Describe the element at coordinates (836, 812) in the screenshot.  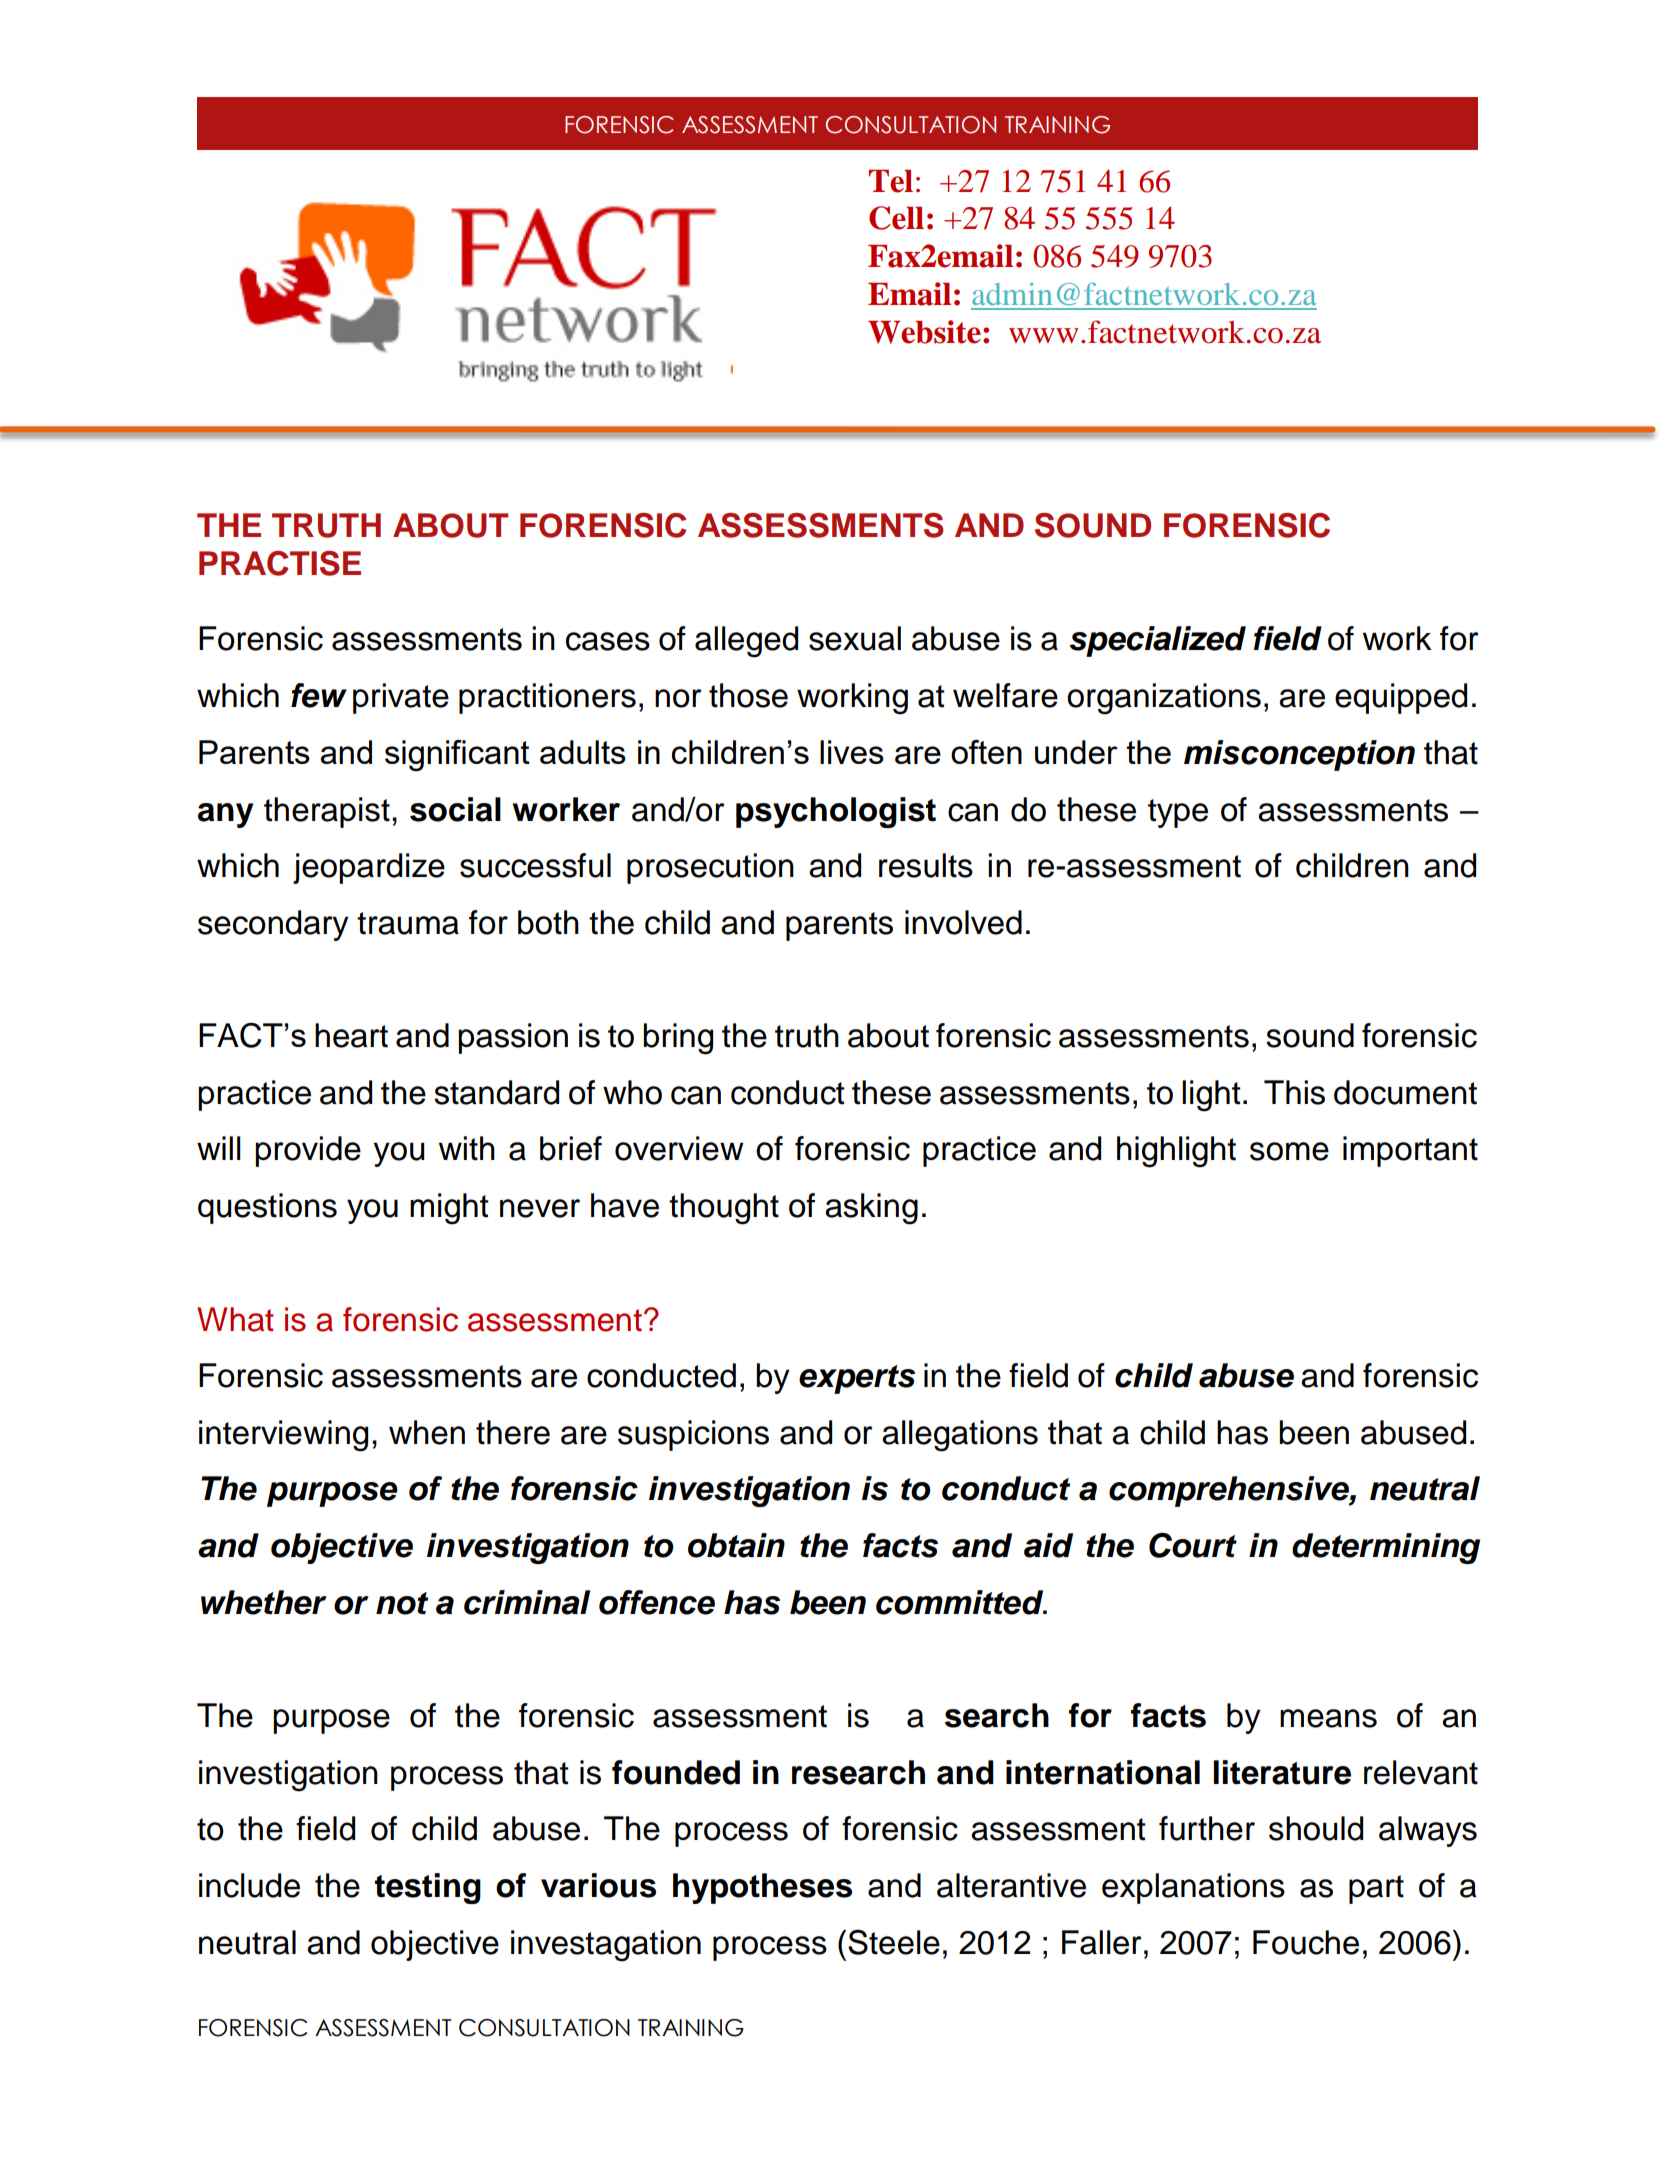
I see `psychologist` at that location.
